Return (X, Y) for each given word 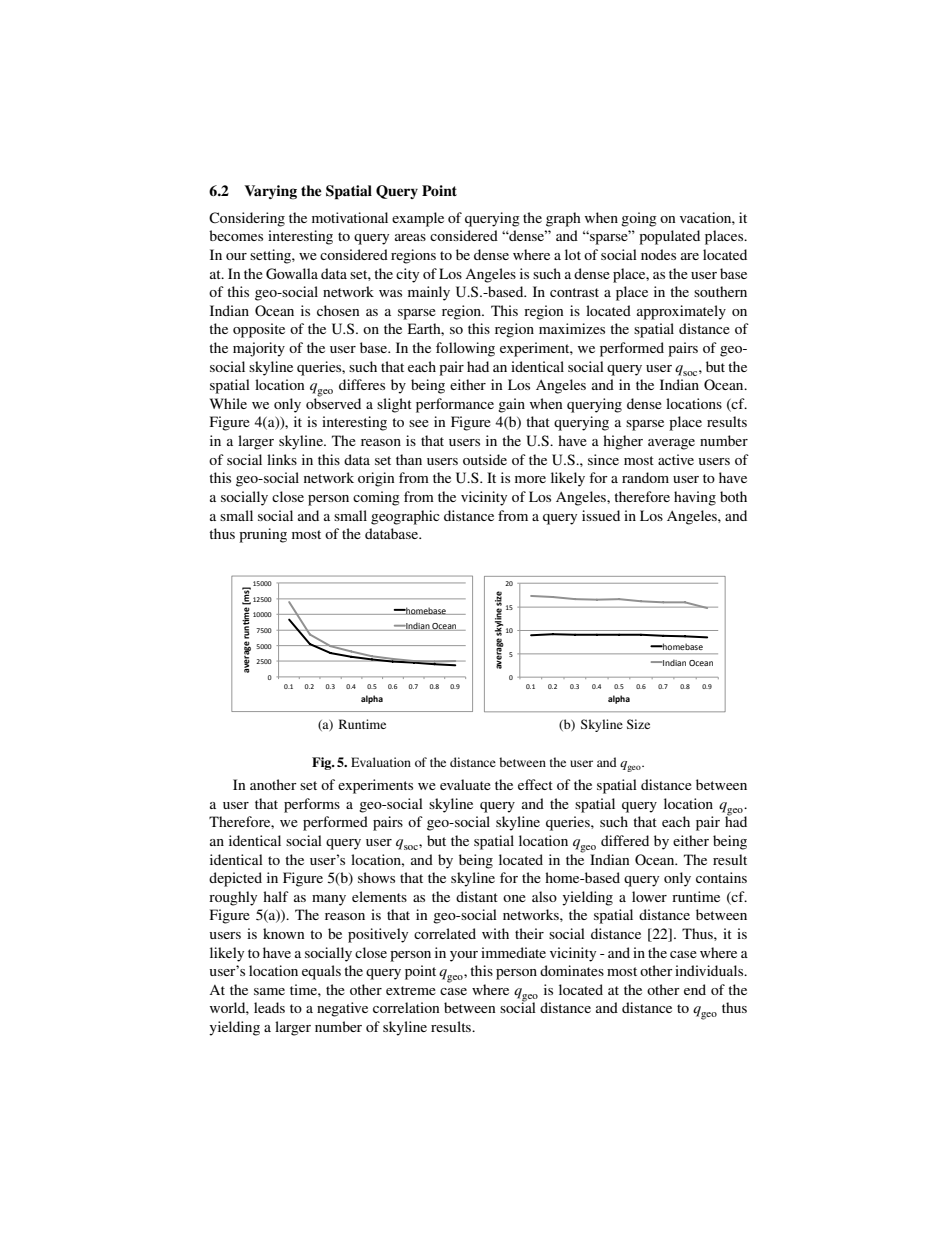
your (464, 956)
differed (625, 840)
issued (601, 515)
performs (312, 805)
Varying (270, 192)
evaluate (465, 784)
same (269, 991)
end (695, 989)
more (530, 479)
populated (669, 237)
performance (455, 405)
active (676, 459)
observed (333, 402)
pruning (263, 535)
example (418, 219)
